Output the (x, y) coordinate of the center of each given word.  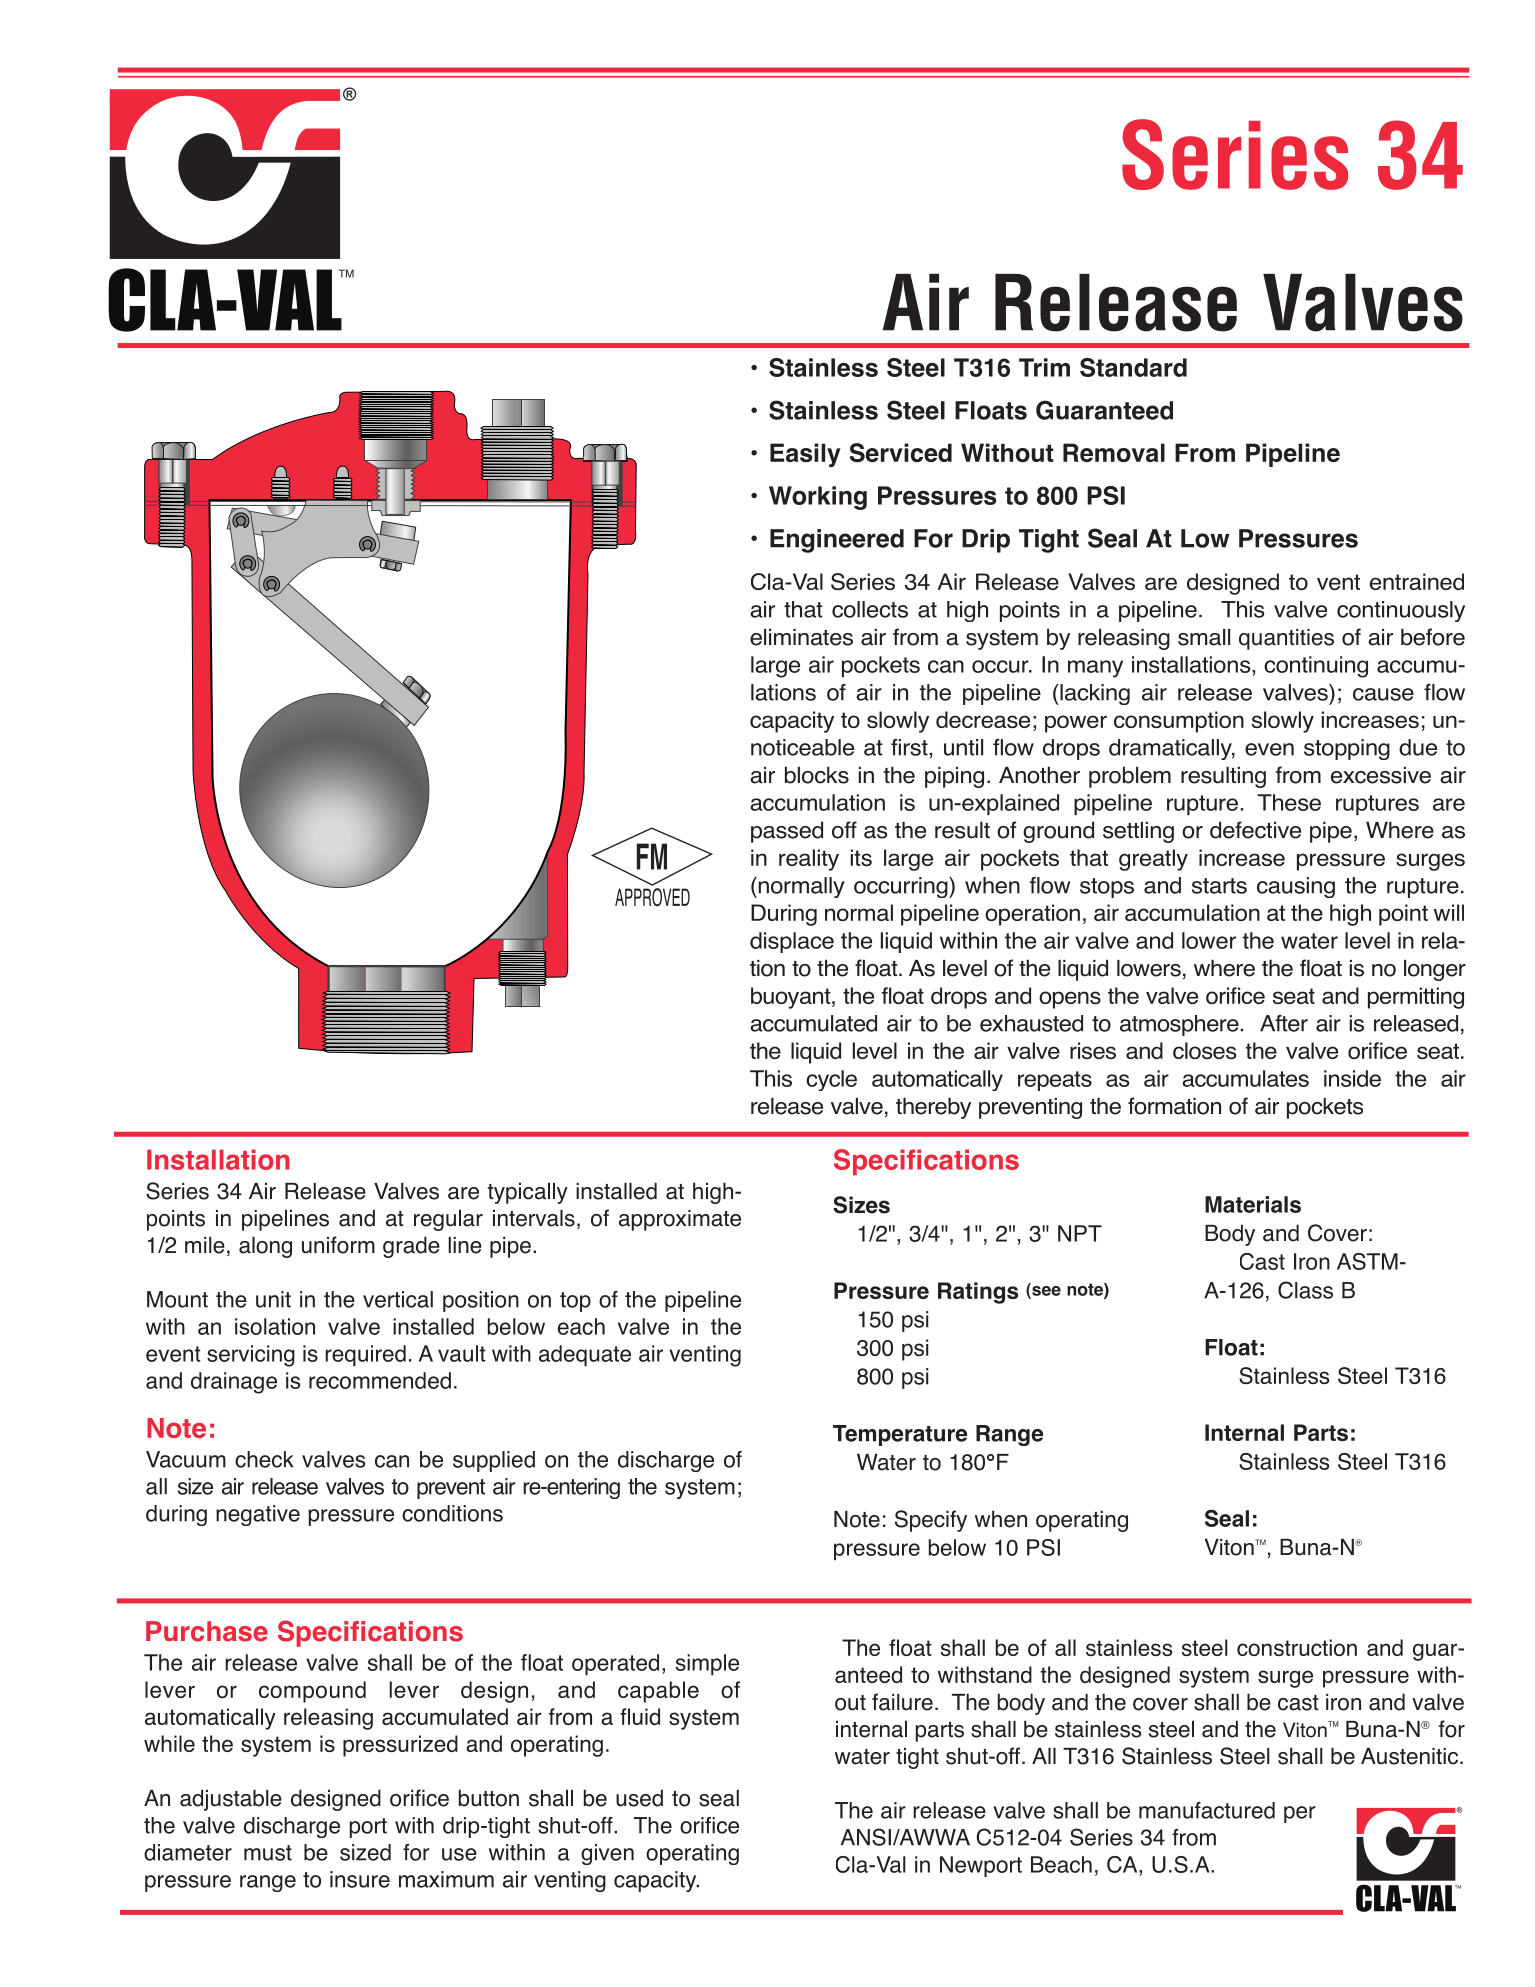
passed (787, 832)
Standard (1133, 367)
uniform (338, 1245)
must (268, 1853)
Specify (931, 1521)
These (1289, 802)
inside (1352, 1078)
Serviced (901, 452)
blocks (817, 775)
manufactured (1207, 1810)
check (264, 1459)
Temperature (900, 1435)
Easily (805, 455)
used (639, 1798)
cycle (831, 1080)
